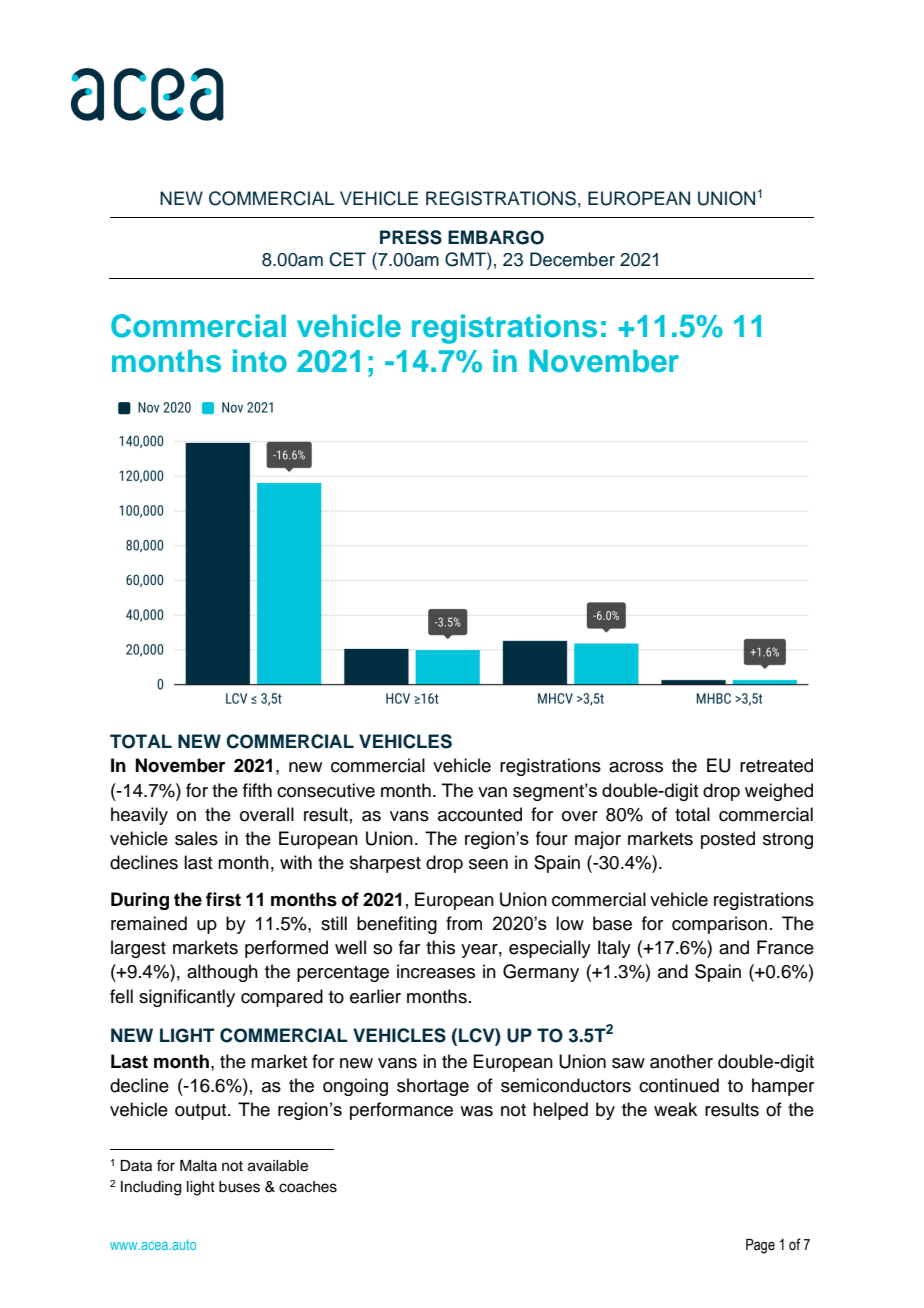 This page has width=924, height=1308. What do you see at coordinates (347, 259) in the page?
I see `CET` at bounding box center [347, 259].
